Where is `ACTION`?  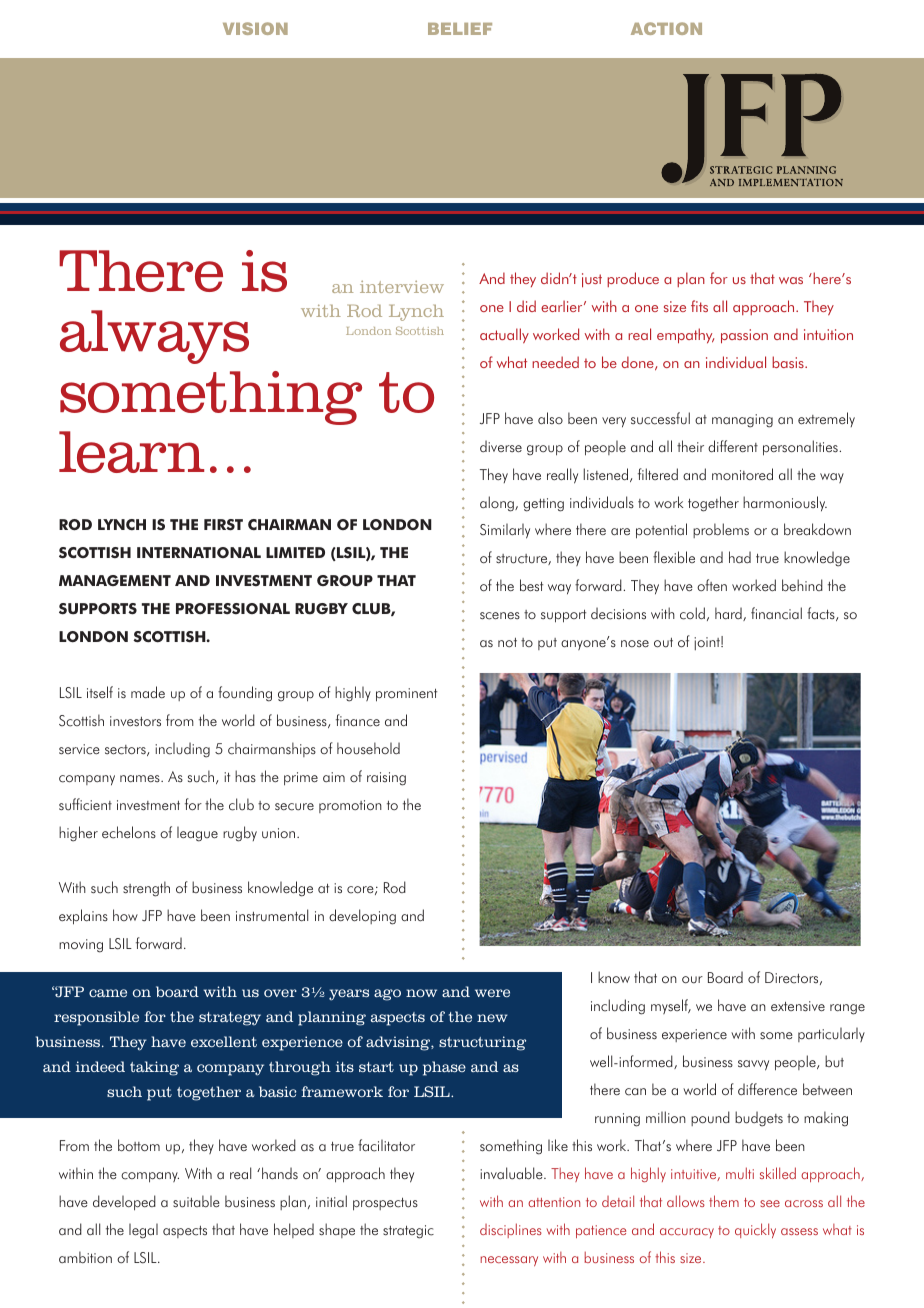 ACTION is located at coordinates (666, 28).
